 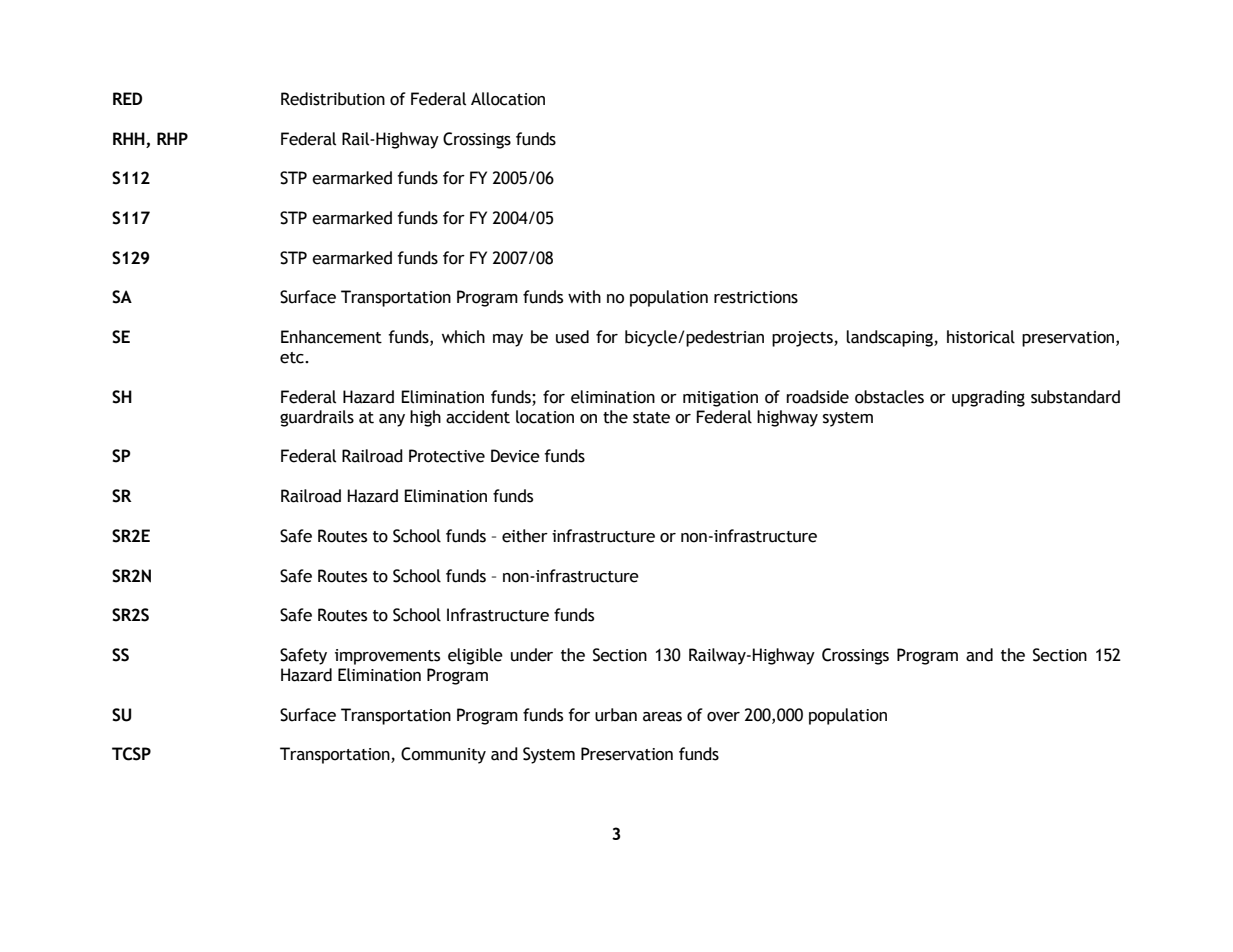 What do you see at coordinates (443, 755) in the screenshot?
I see `Community` at bounding box center [443, 755].
